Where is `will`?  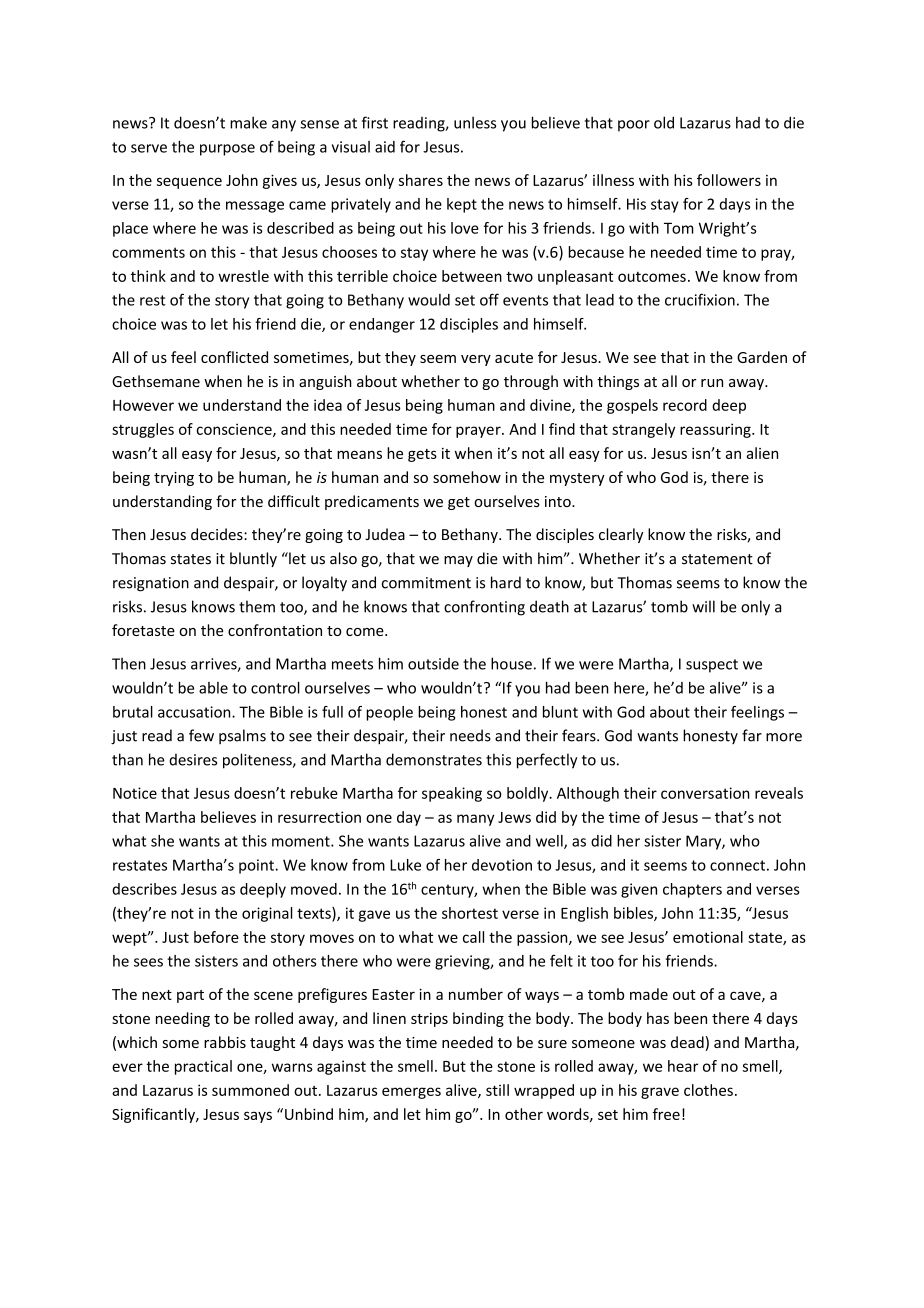 will is located at coordinates (703, 606).
